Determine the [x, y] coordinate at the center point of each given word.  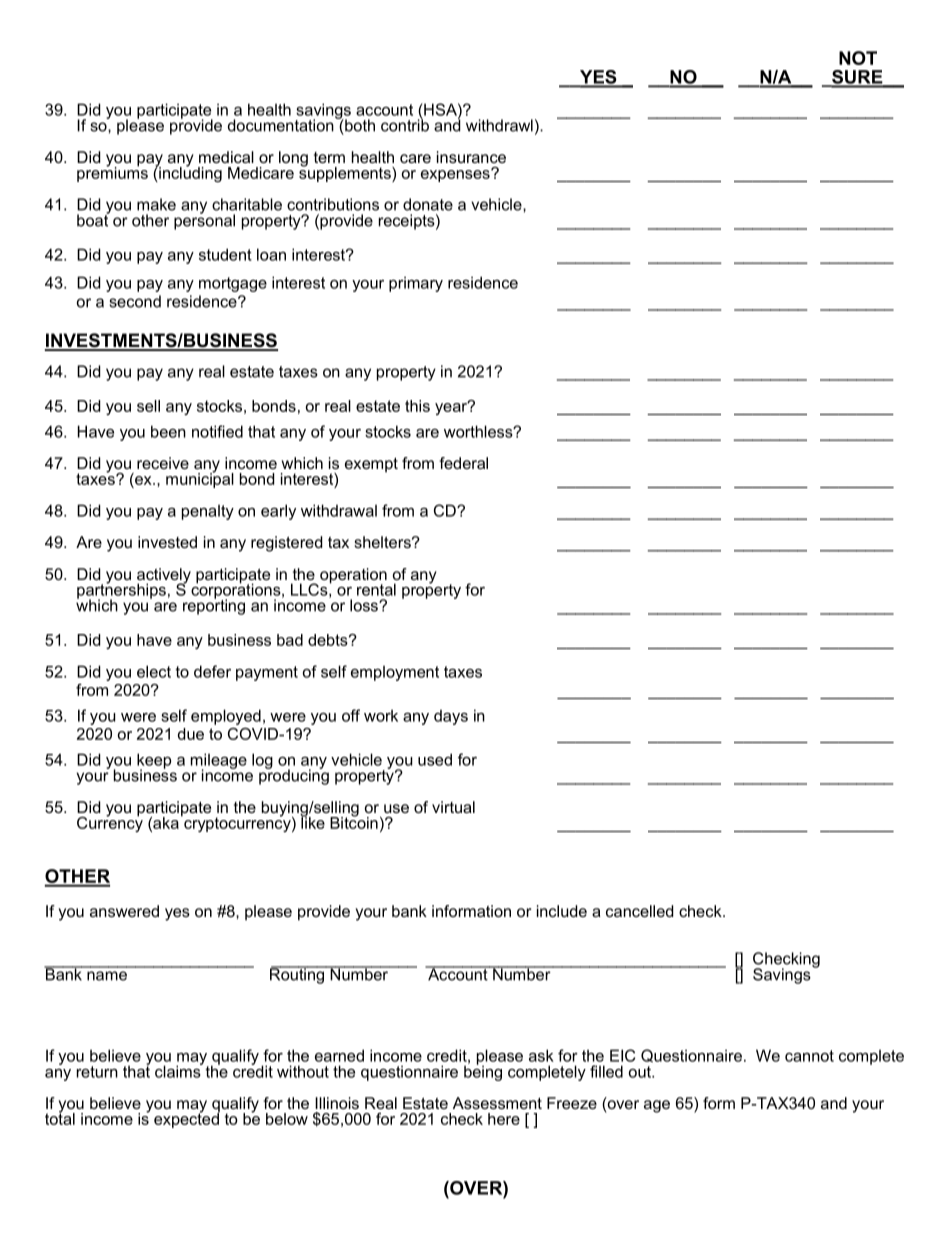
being [483, 1072]
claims [179, 1070]
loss [365, 605]
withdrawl [499, 125]
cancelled [639, 911]
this [417, 406]
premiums [112, 173]
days [451, 717]
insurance [471, 157]
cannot [809, 1056]
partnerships [121, 591]
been [168, 431]
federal [463, 463]
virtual [453, 807]
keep [154, 762]
